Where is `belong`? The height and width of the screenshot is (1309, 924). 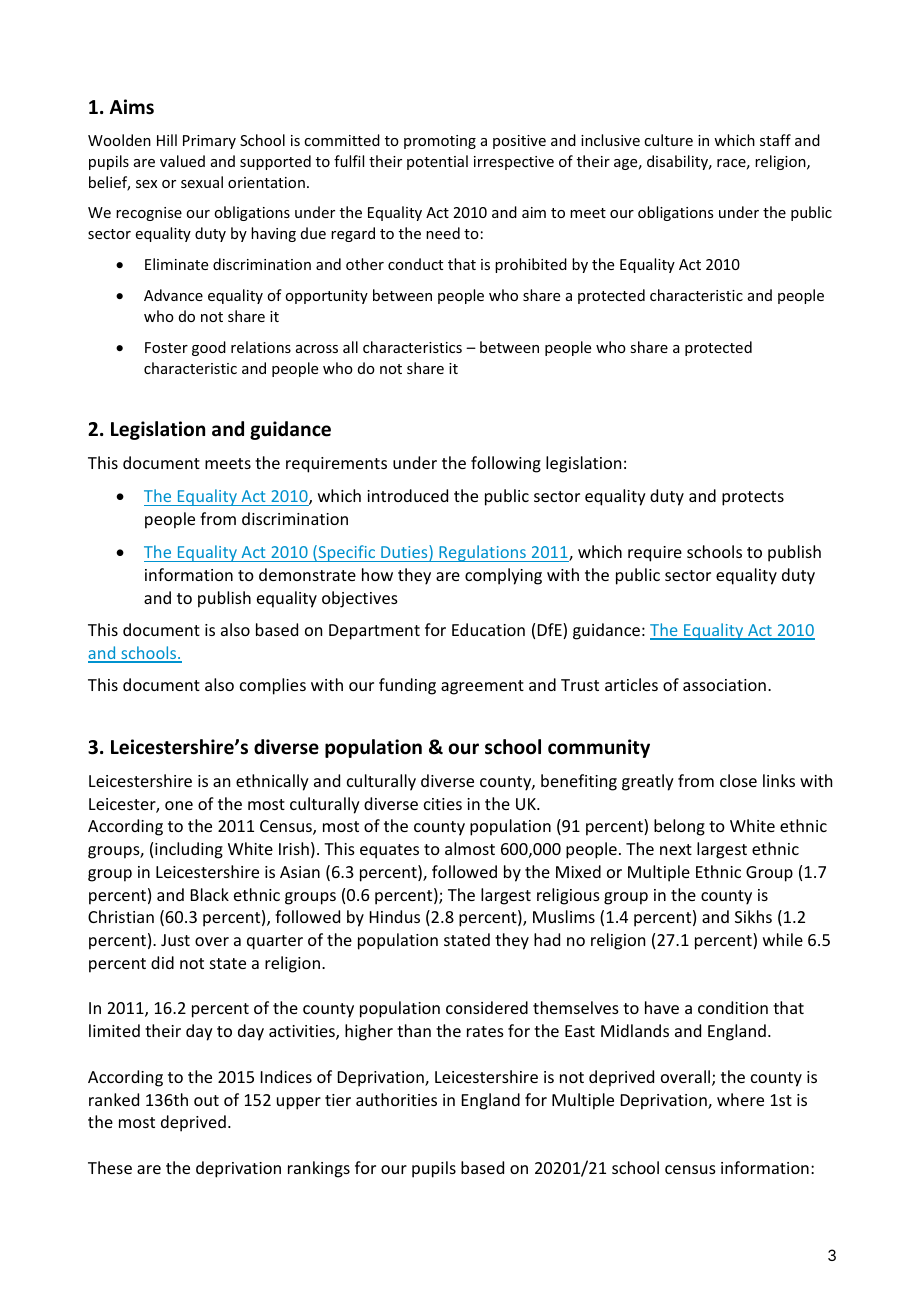 belong is located at coordinates (679, 827).
